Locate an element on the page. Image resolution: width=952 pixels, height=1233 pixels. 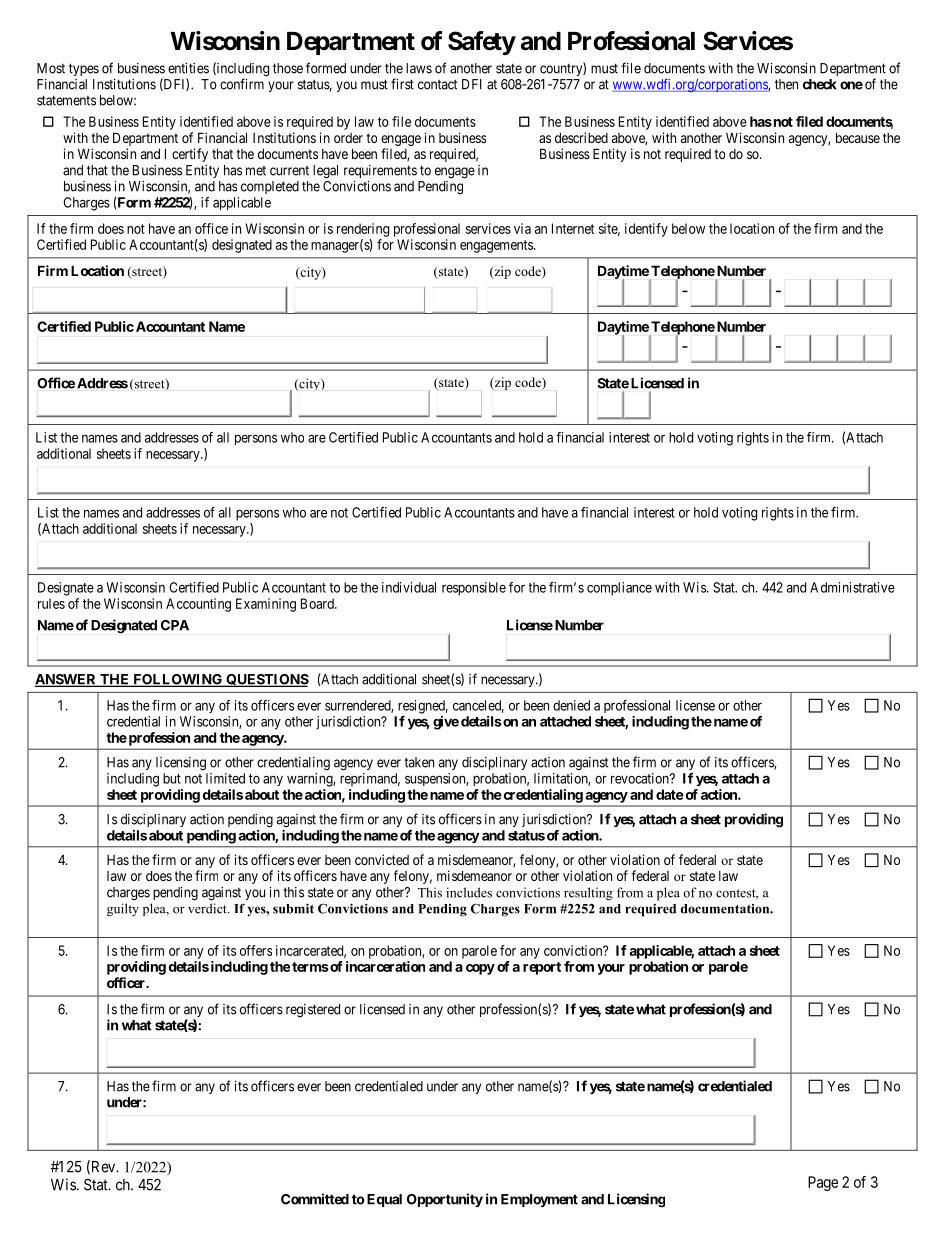
Opportunity is located at coordinates (445, 1200).
